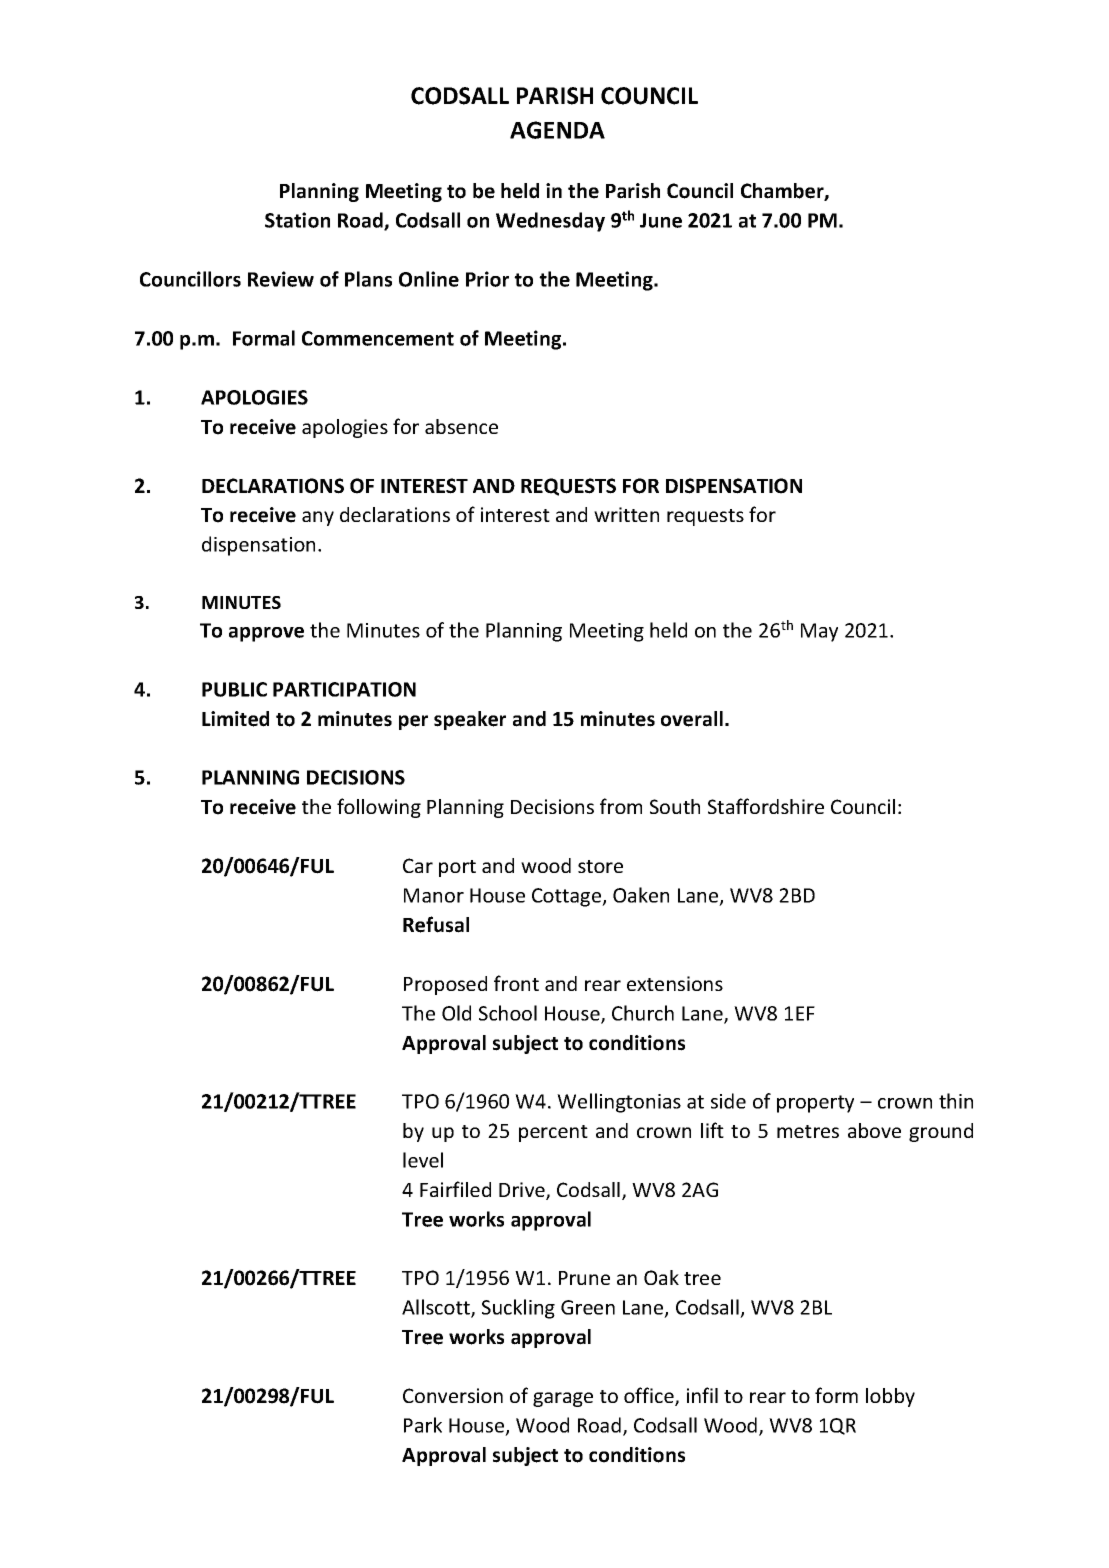 This page has width=1109, height=1568. Describe the element at coordinates (557, 130) in the page. I see `AGENDA` at that location.
